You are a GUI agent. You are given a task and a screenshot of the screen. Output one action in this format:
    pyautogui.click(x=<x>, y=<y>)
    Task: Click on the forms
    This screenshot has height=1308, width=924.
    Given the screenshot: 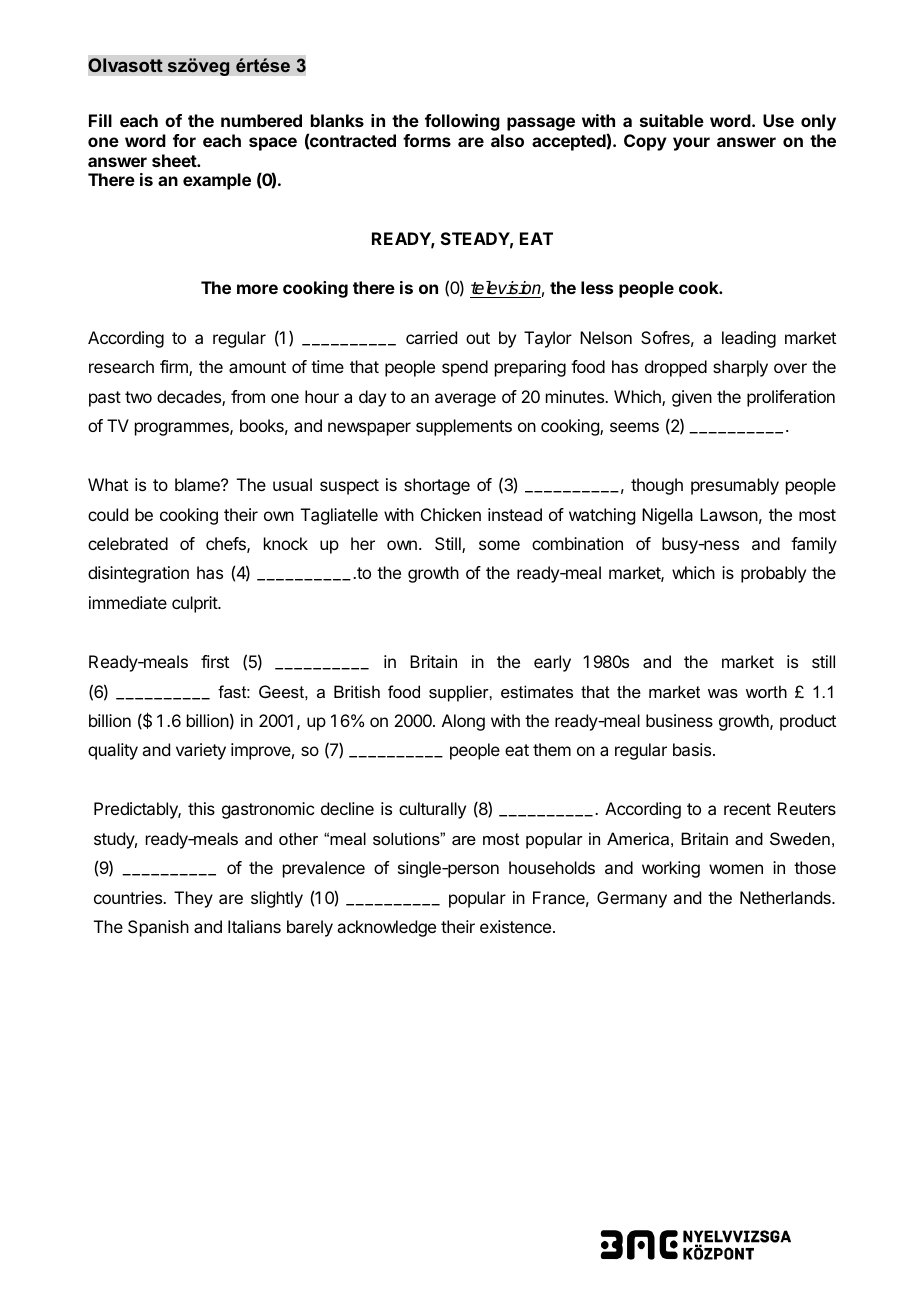 What is the action you would take?
    pyautogui.click(x=427, y=140)
